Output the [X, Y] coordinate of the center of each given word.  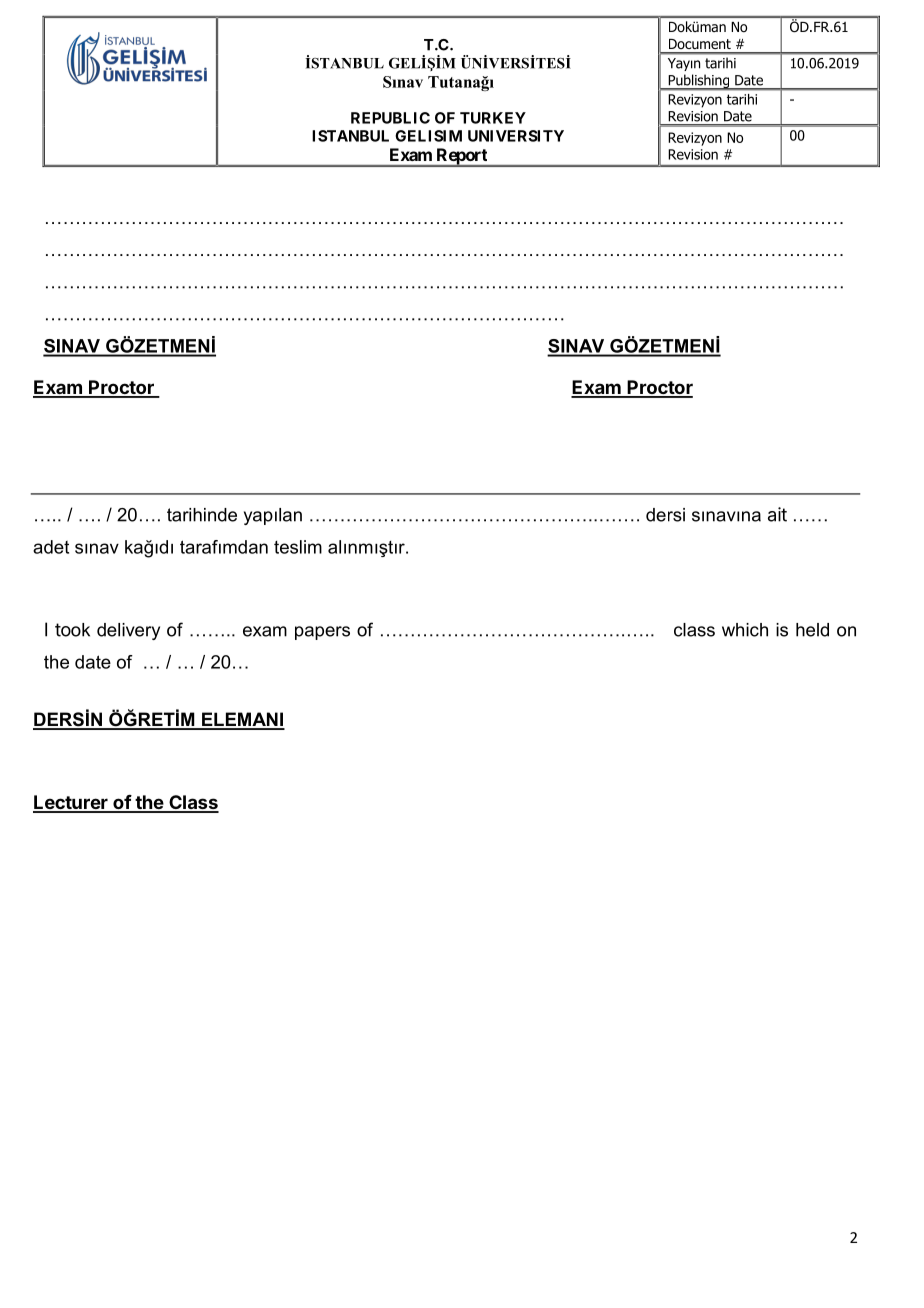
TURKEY [493, 118]
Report [462, 157]
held [812, 630]
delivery [128, 631]
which [745, 630]
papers [322, 633]
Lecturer [71, 803]
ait [777, 514]
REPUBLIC [390, 118]
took [72, 630]
